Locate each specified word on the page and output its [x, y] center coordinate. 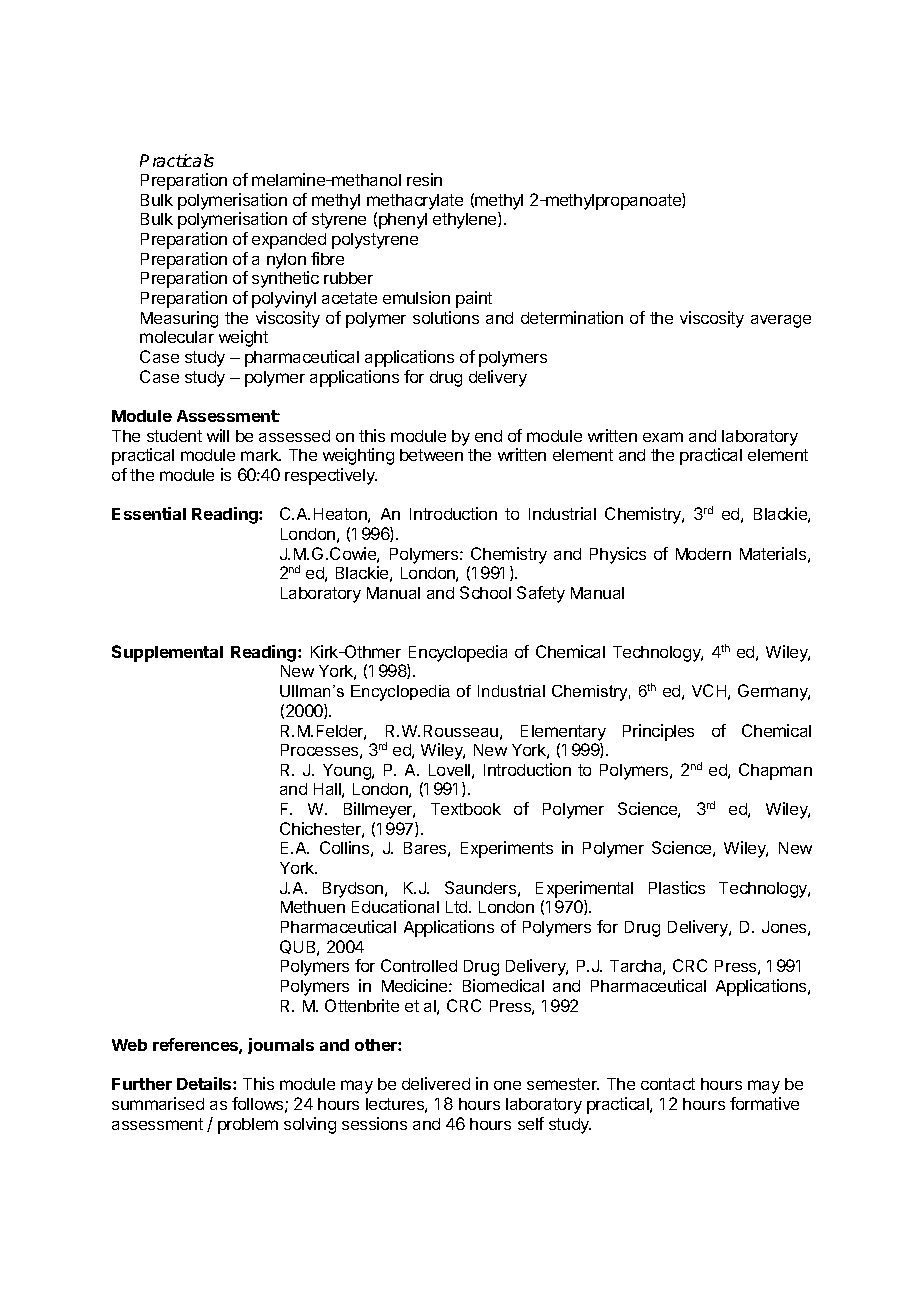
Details [205, 1083]
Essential [149, 513]
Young [348, 772]
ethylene [466, 220]
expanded [289, 241]
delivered [436, 1083]
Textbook [466, 809]
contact [668, 1084]
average [781, 321]
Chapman [775, 771]
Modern [703, 554]
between [431, 455]
